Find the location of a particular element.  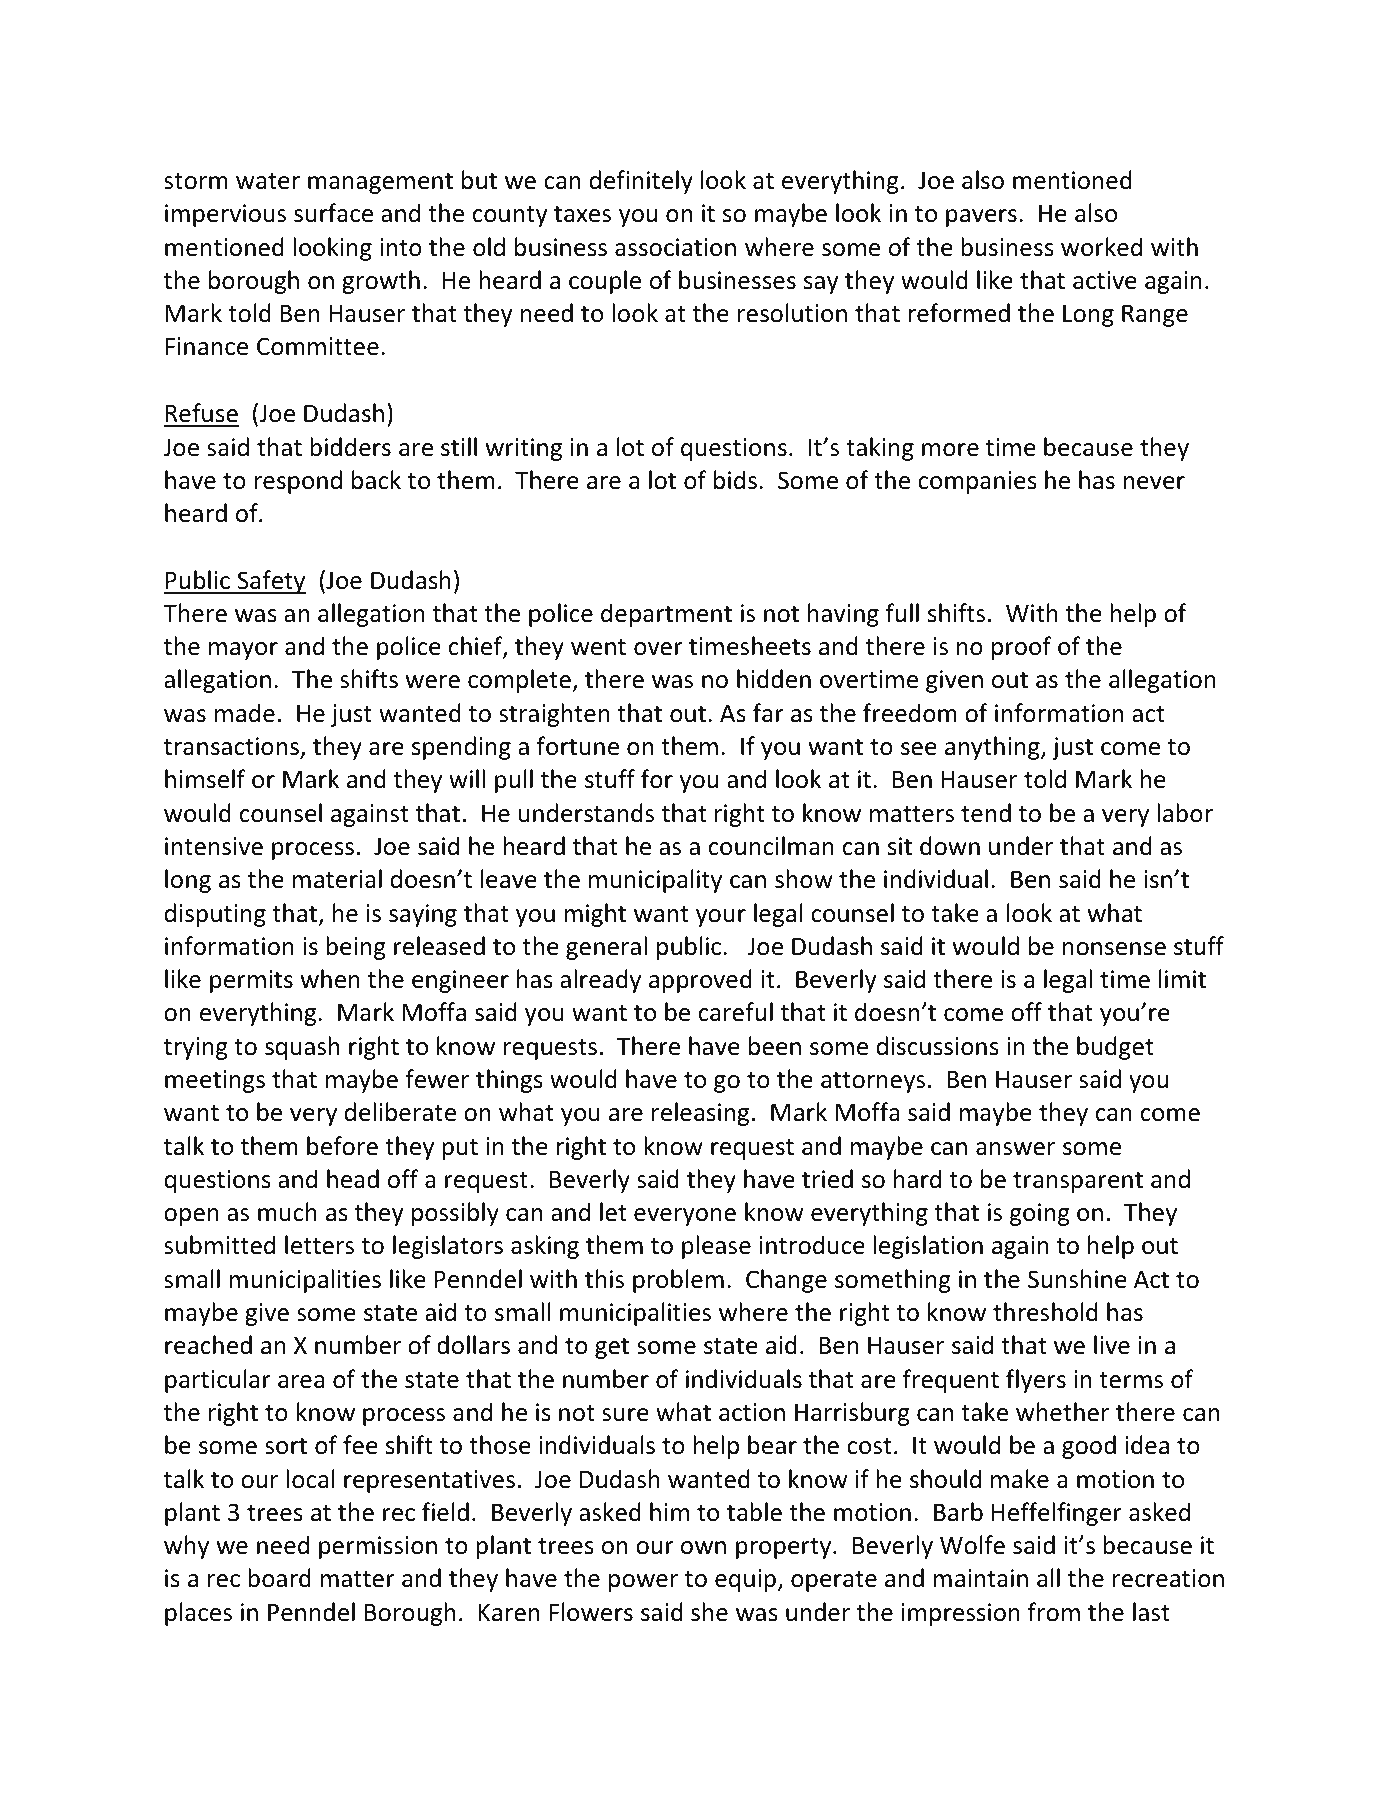

power is located at coordinates (643, 1583).
